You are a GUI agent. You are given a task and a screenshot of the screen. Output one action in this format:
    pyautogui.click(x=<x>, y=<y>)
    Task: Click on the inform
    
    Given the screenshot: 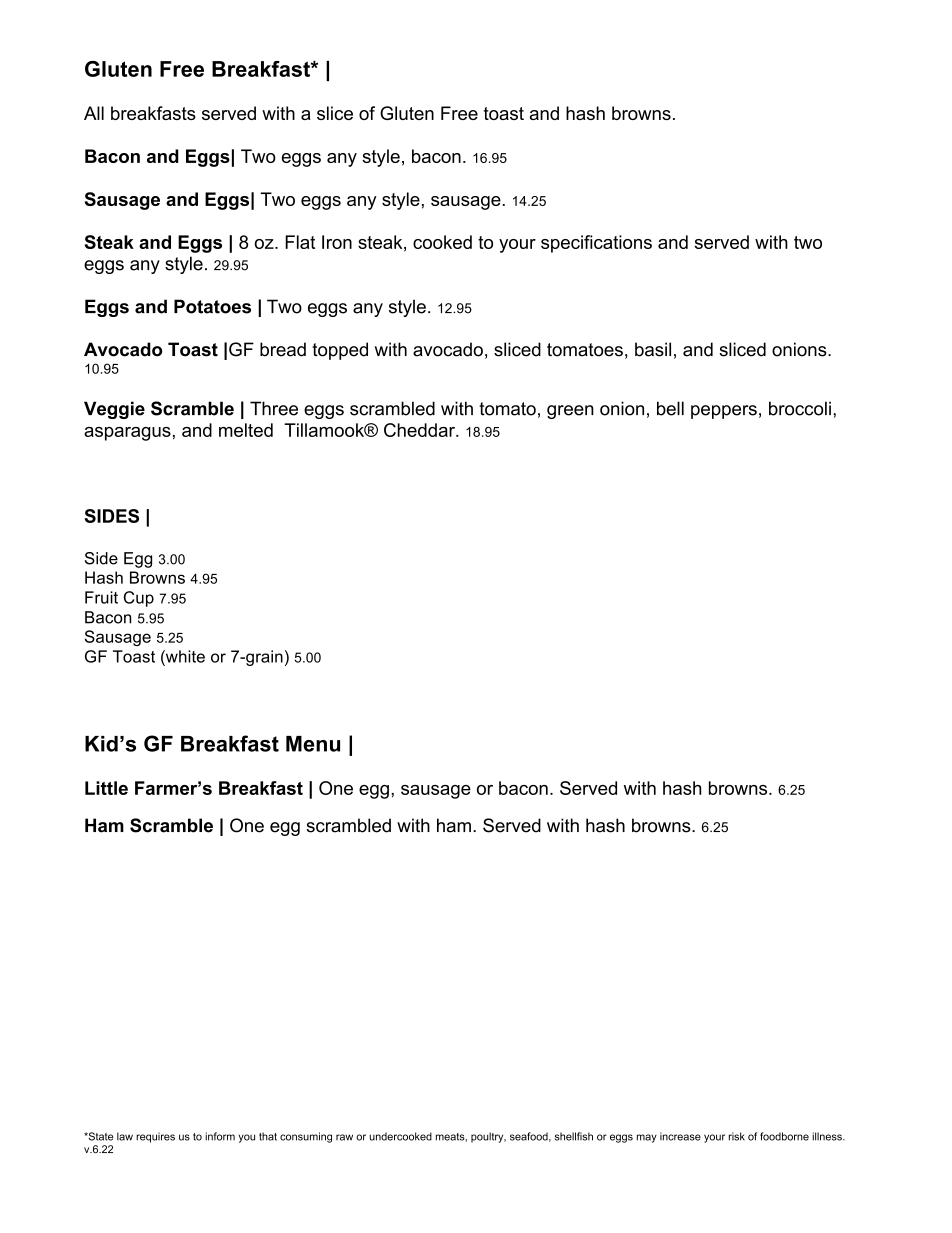 What is the action you would take?
    pyautogui.click(x=220, y=1136)
